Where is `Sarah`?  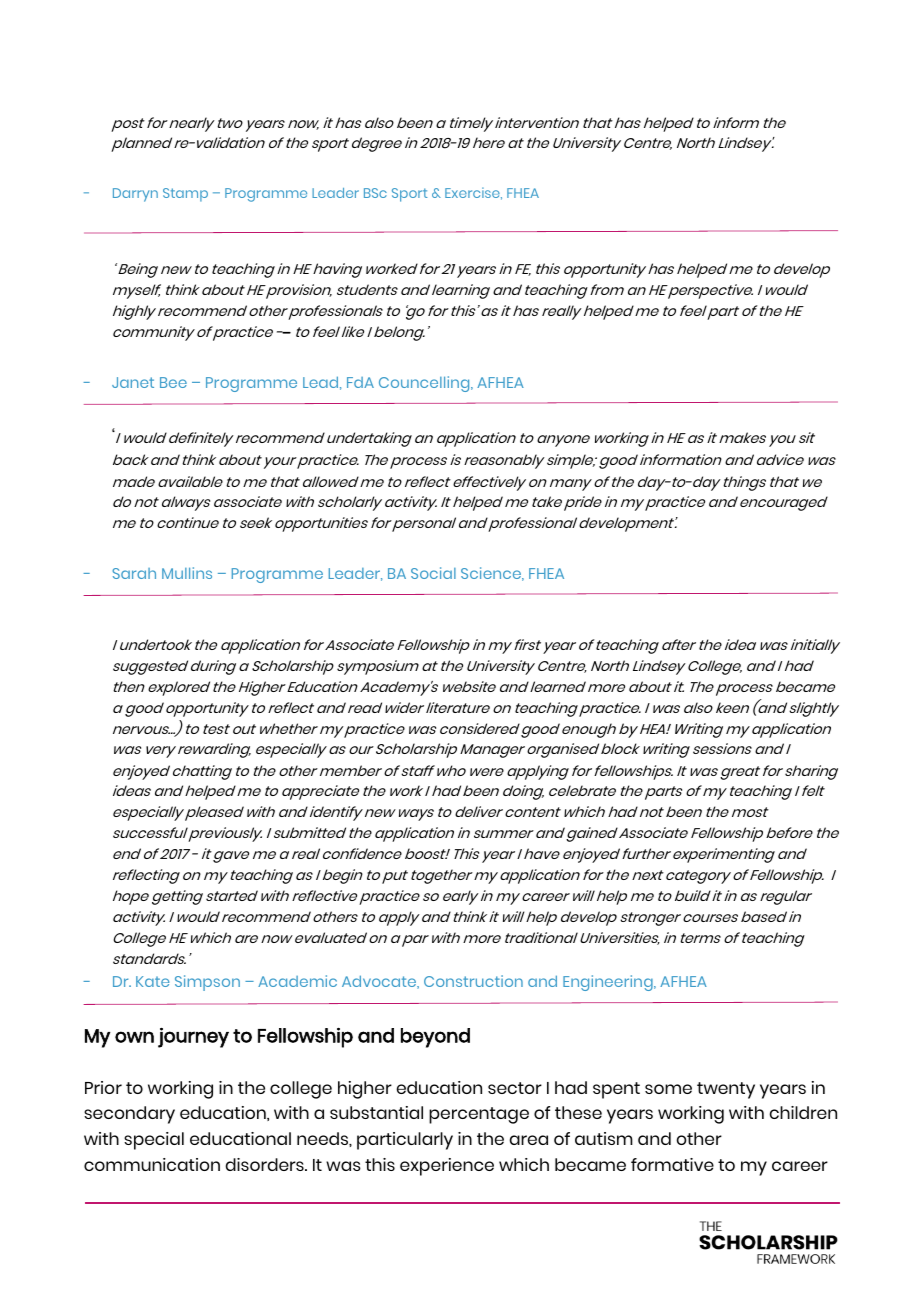
Sarah is located at coordinates (134, 573).
